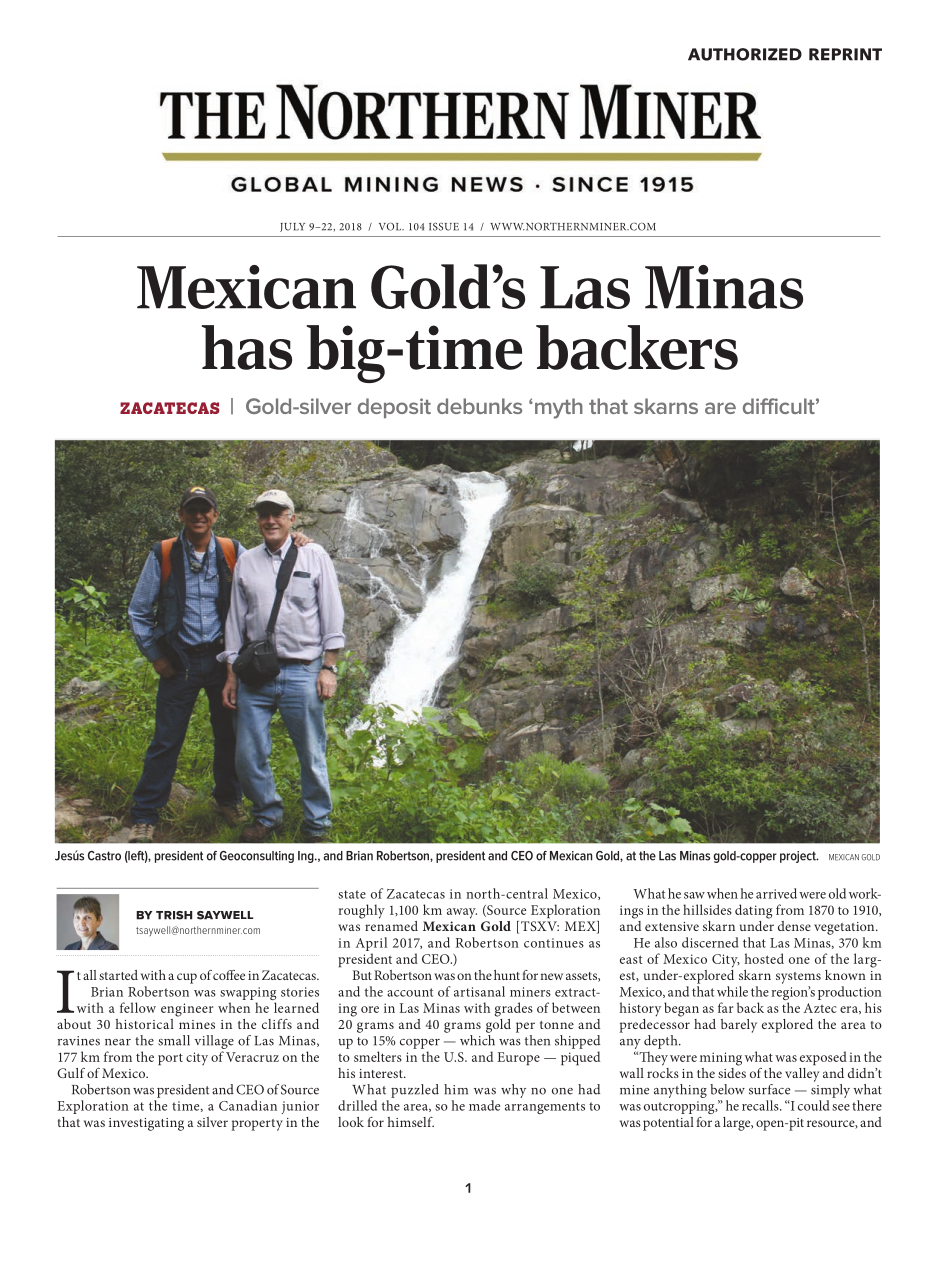 The width and height of the screenshot is (952, 1264). Describe the element at coordinates (462, 913) in the screenshot. I see `away` at that location.
